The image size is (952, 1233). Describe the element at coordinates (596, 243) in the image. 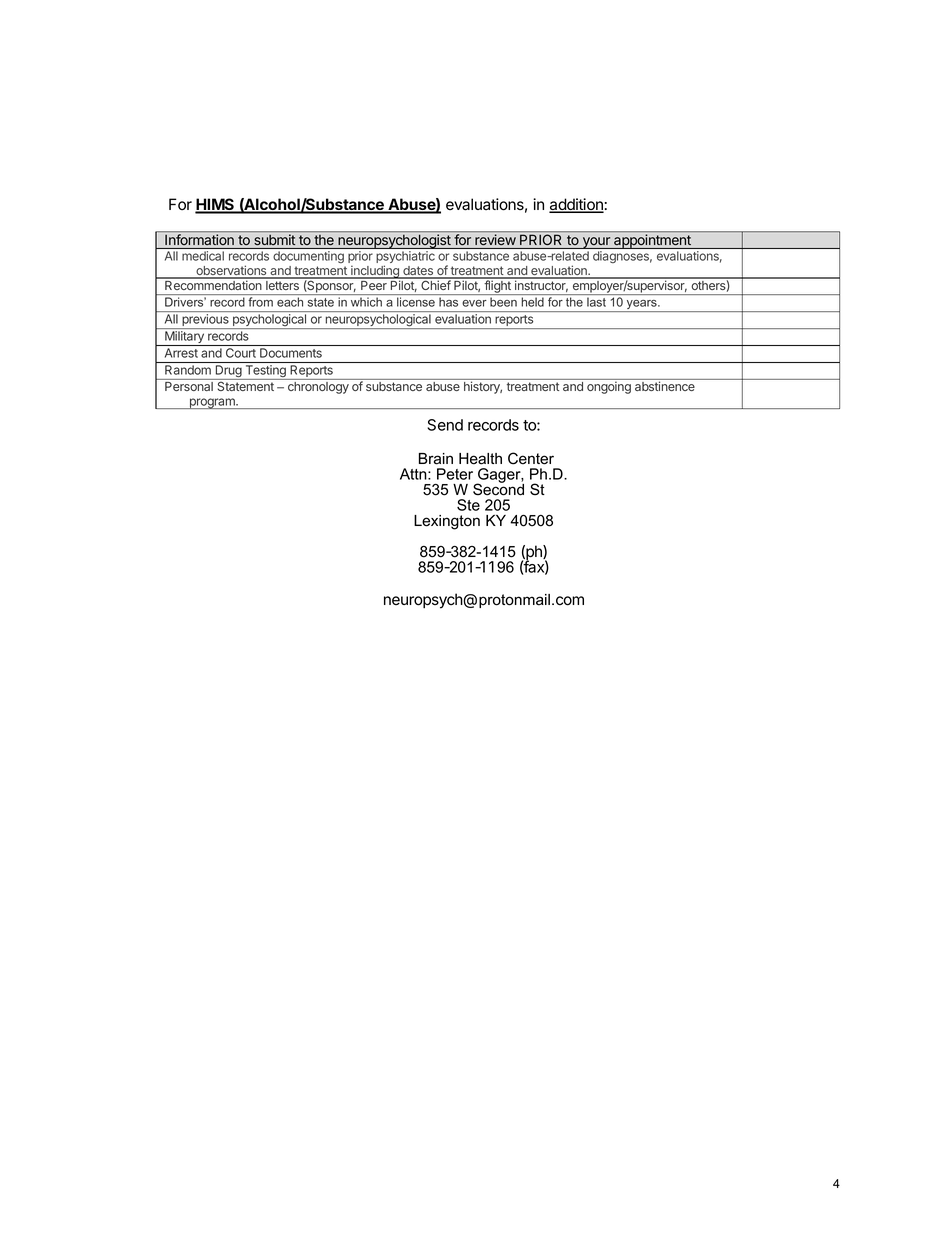

I see `your` at that location.
